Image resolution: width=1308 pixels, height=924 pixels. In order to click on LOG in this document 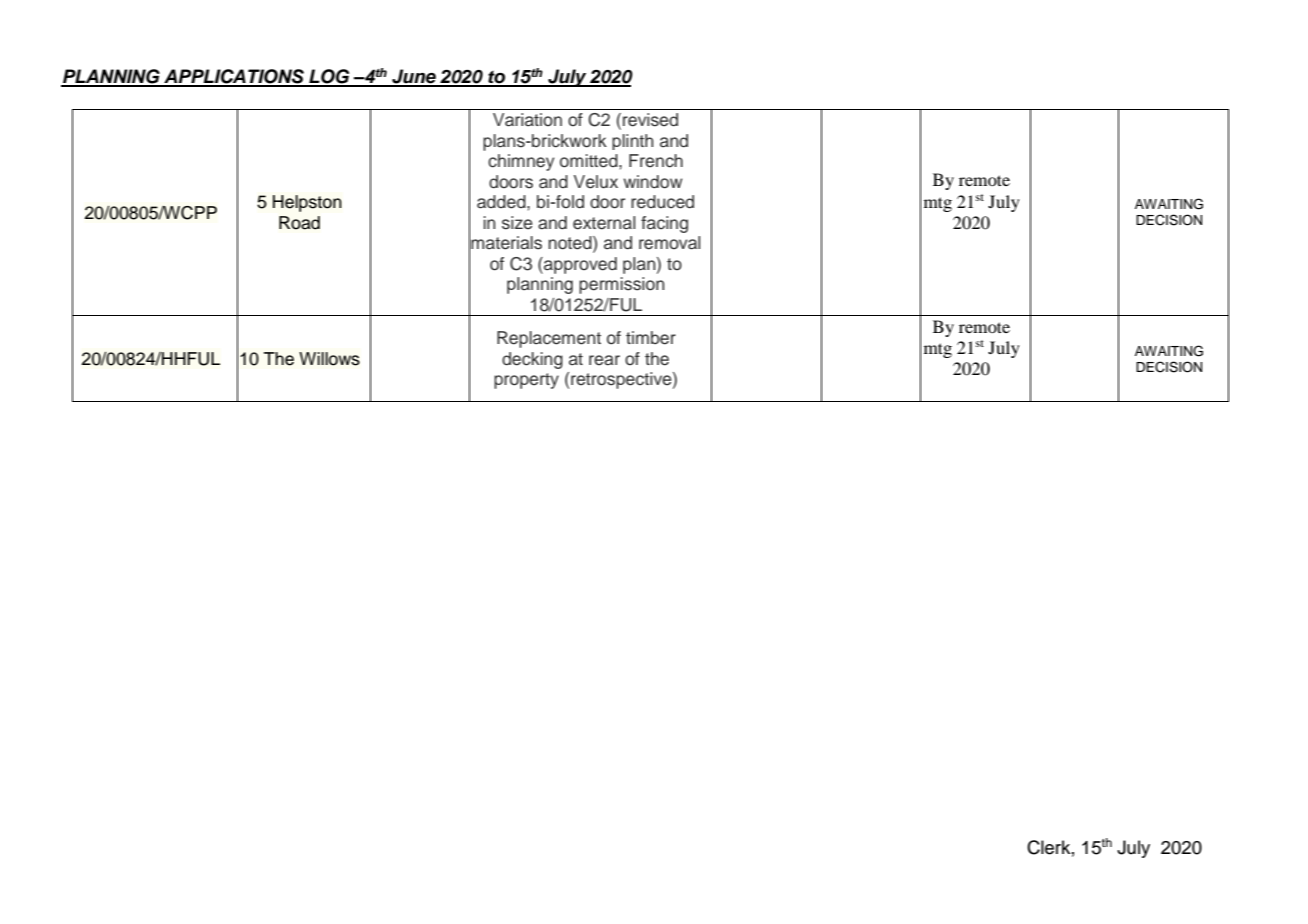, I will do `click(329, 77)`.
